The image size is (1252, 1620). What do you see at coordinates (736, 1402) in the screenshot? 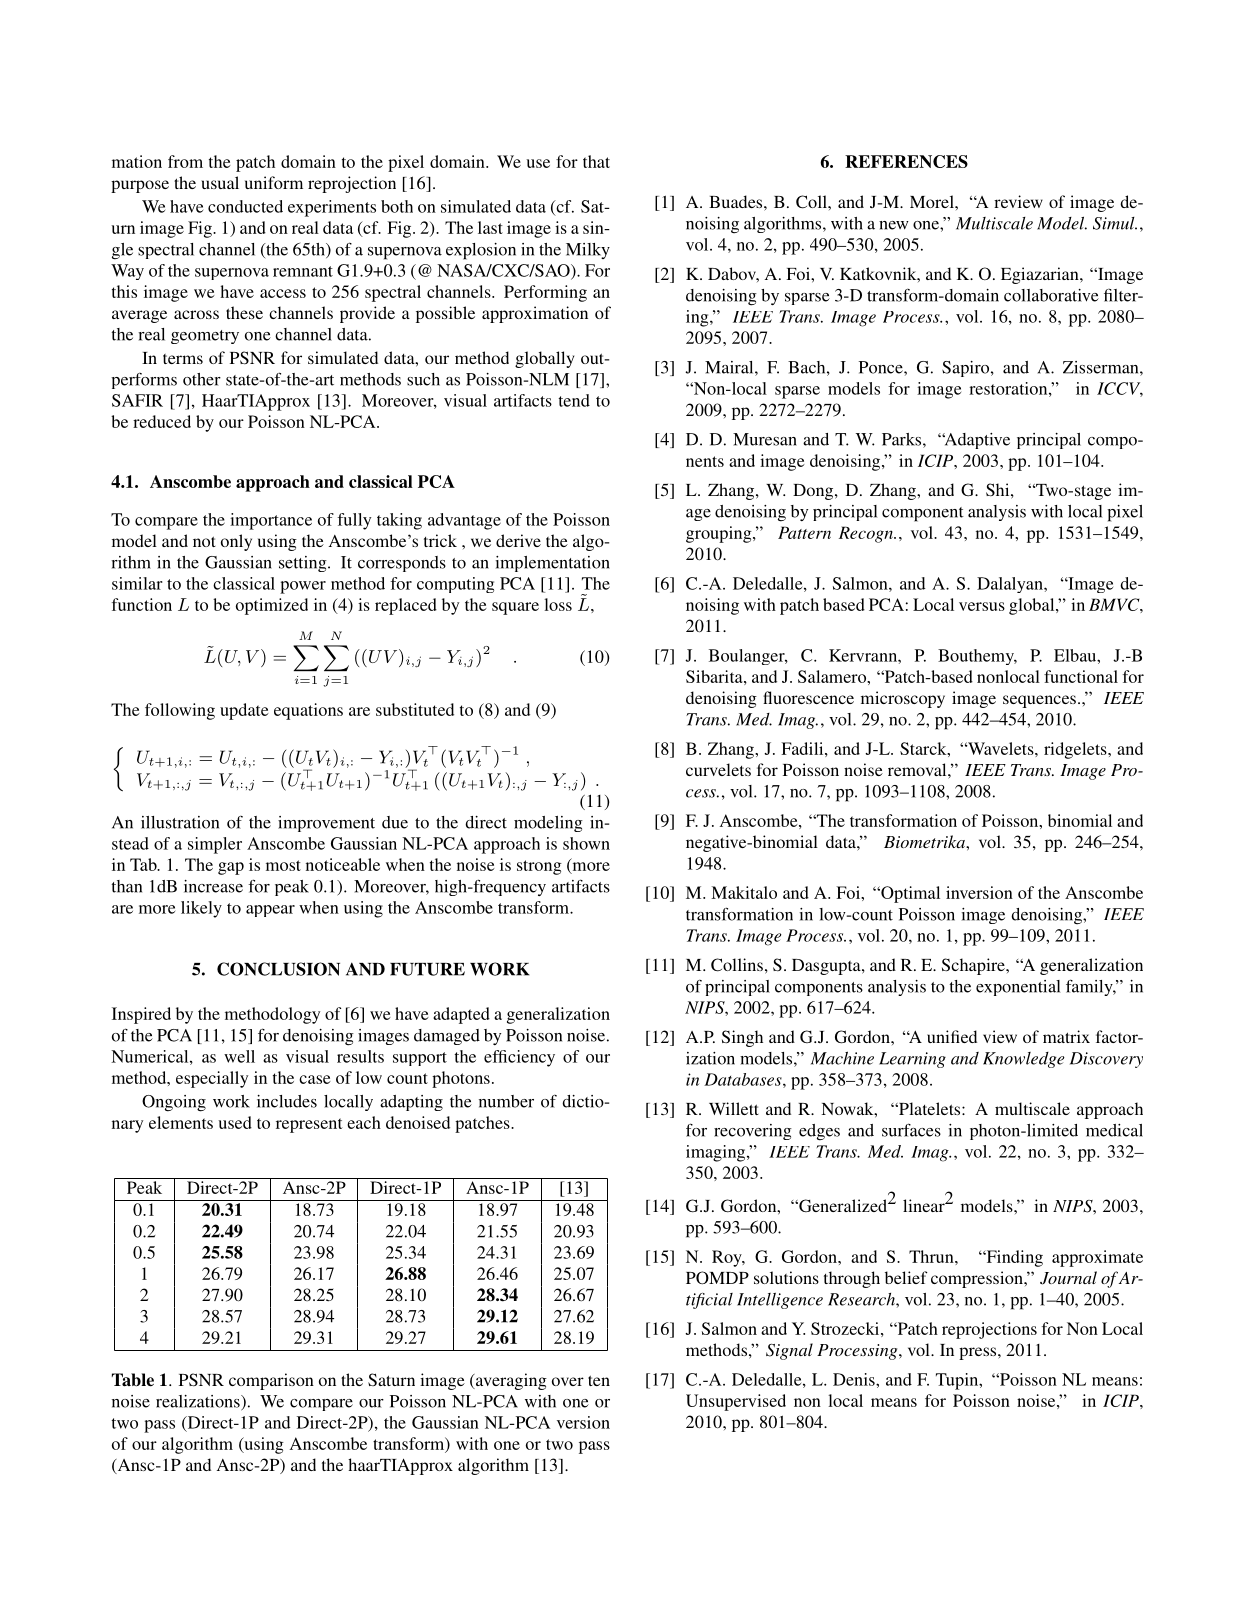
I see `Unsupervised` at bounding box center [736, 1402].
